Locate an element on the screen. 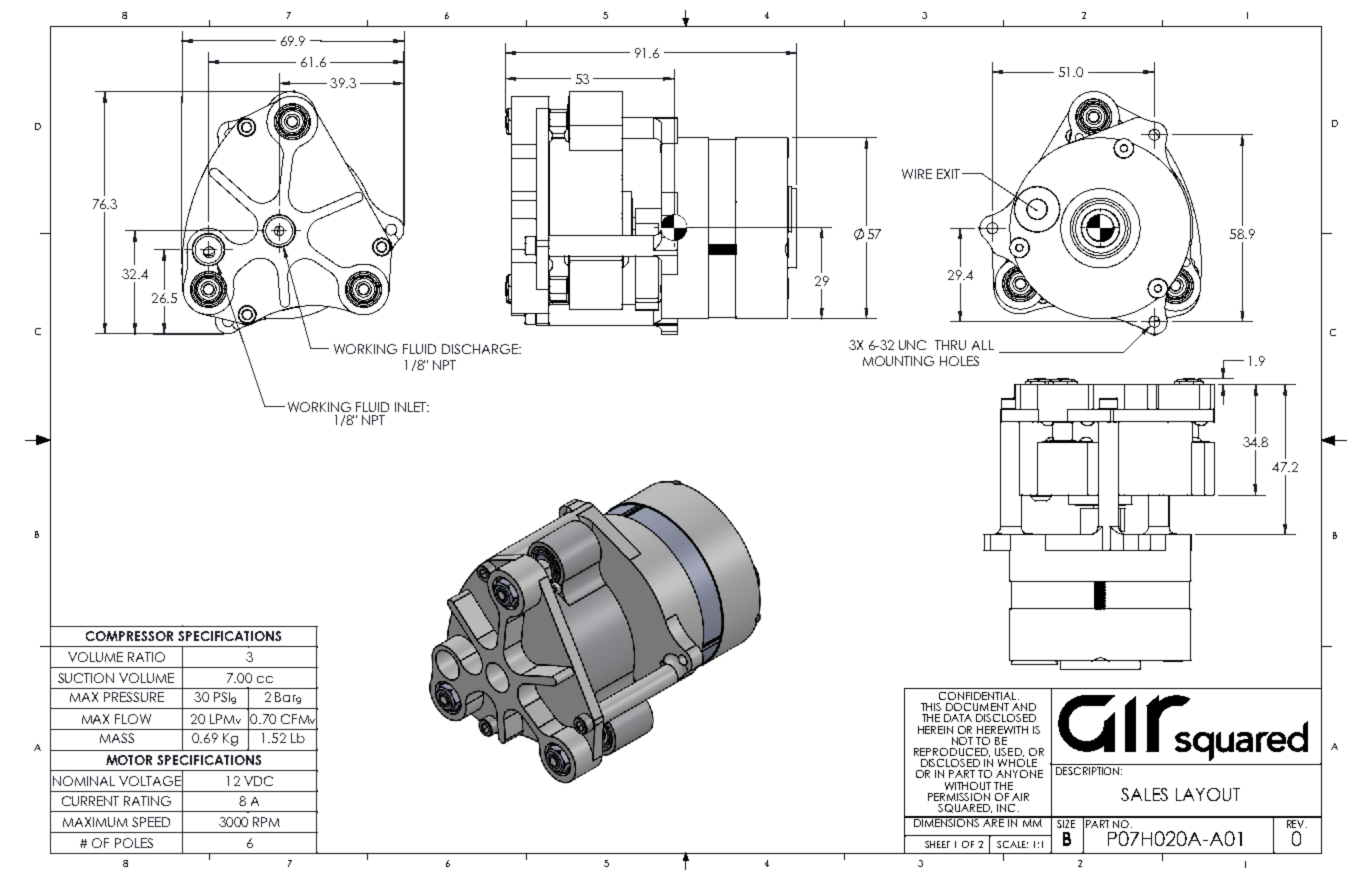  INLET is located at coordinates (412, 407).
